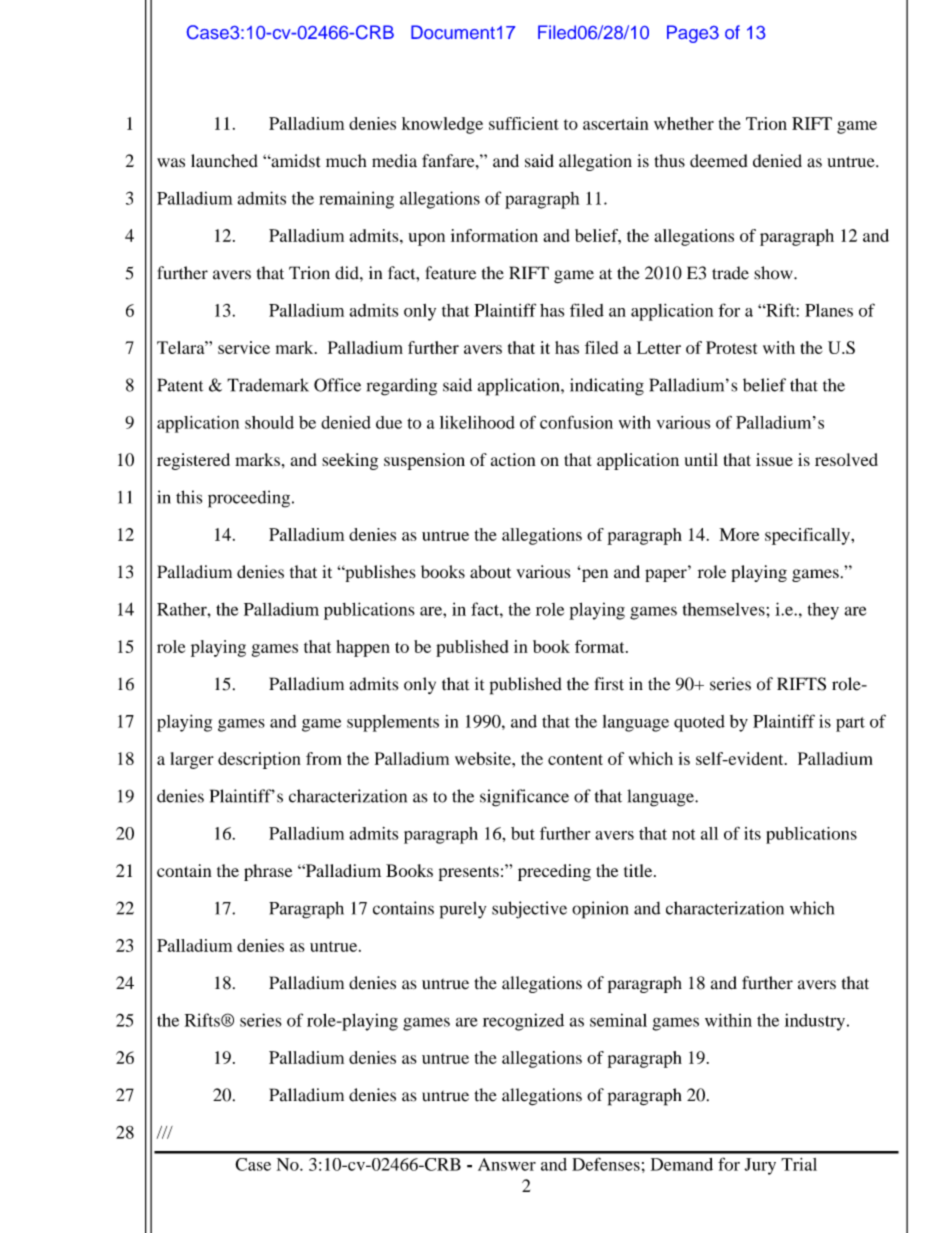 The width and height of the screenshot is (952, 1233). What do you see at coordinates (684, 834) in the screenshot?
I see `not` at bounding box center [684, 834].
